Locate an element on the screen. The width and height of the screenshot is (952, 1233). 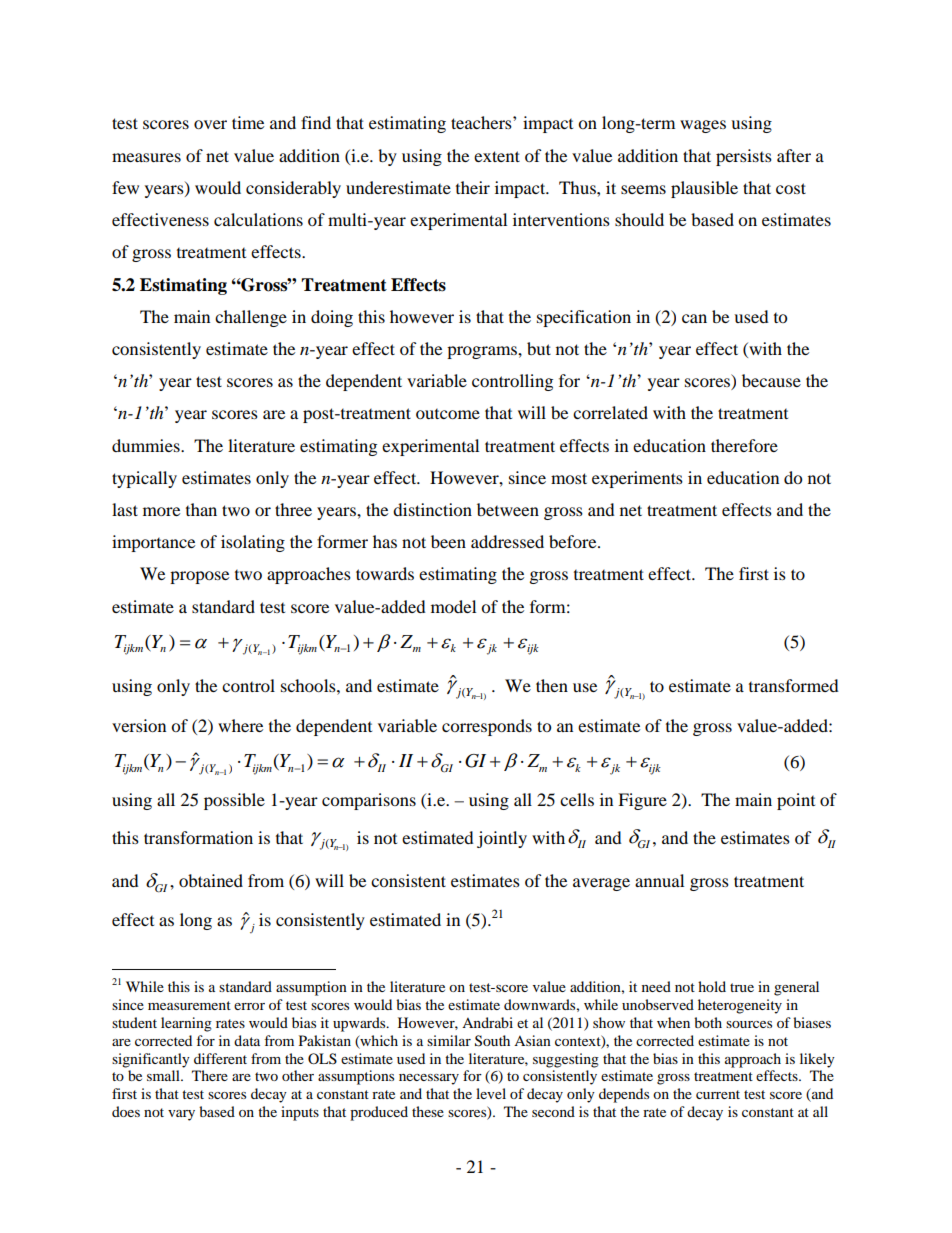
corresponds is located at coordinates (487, 727).
